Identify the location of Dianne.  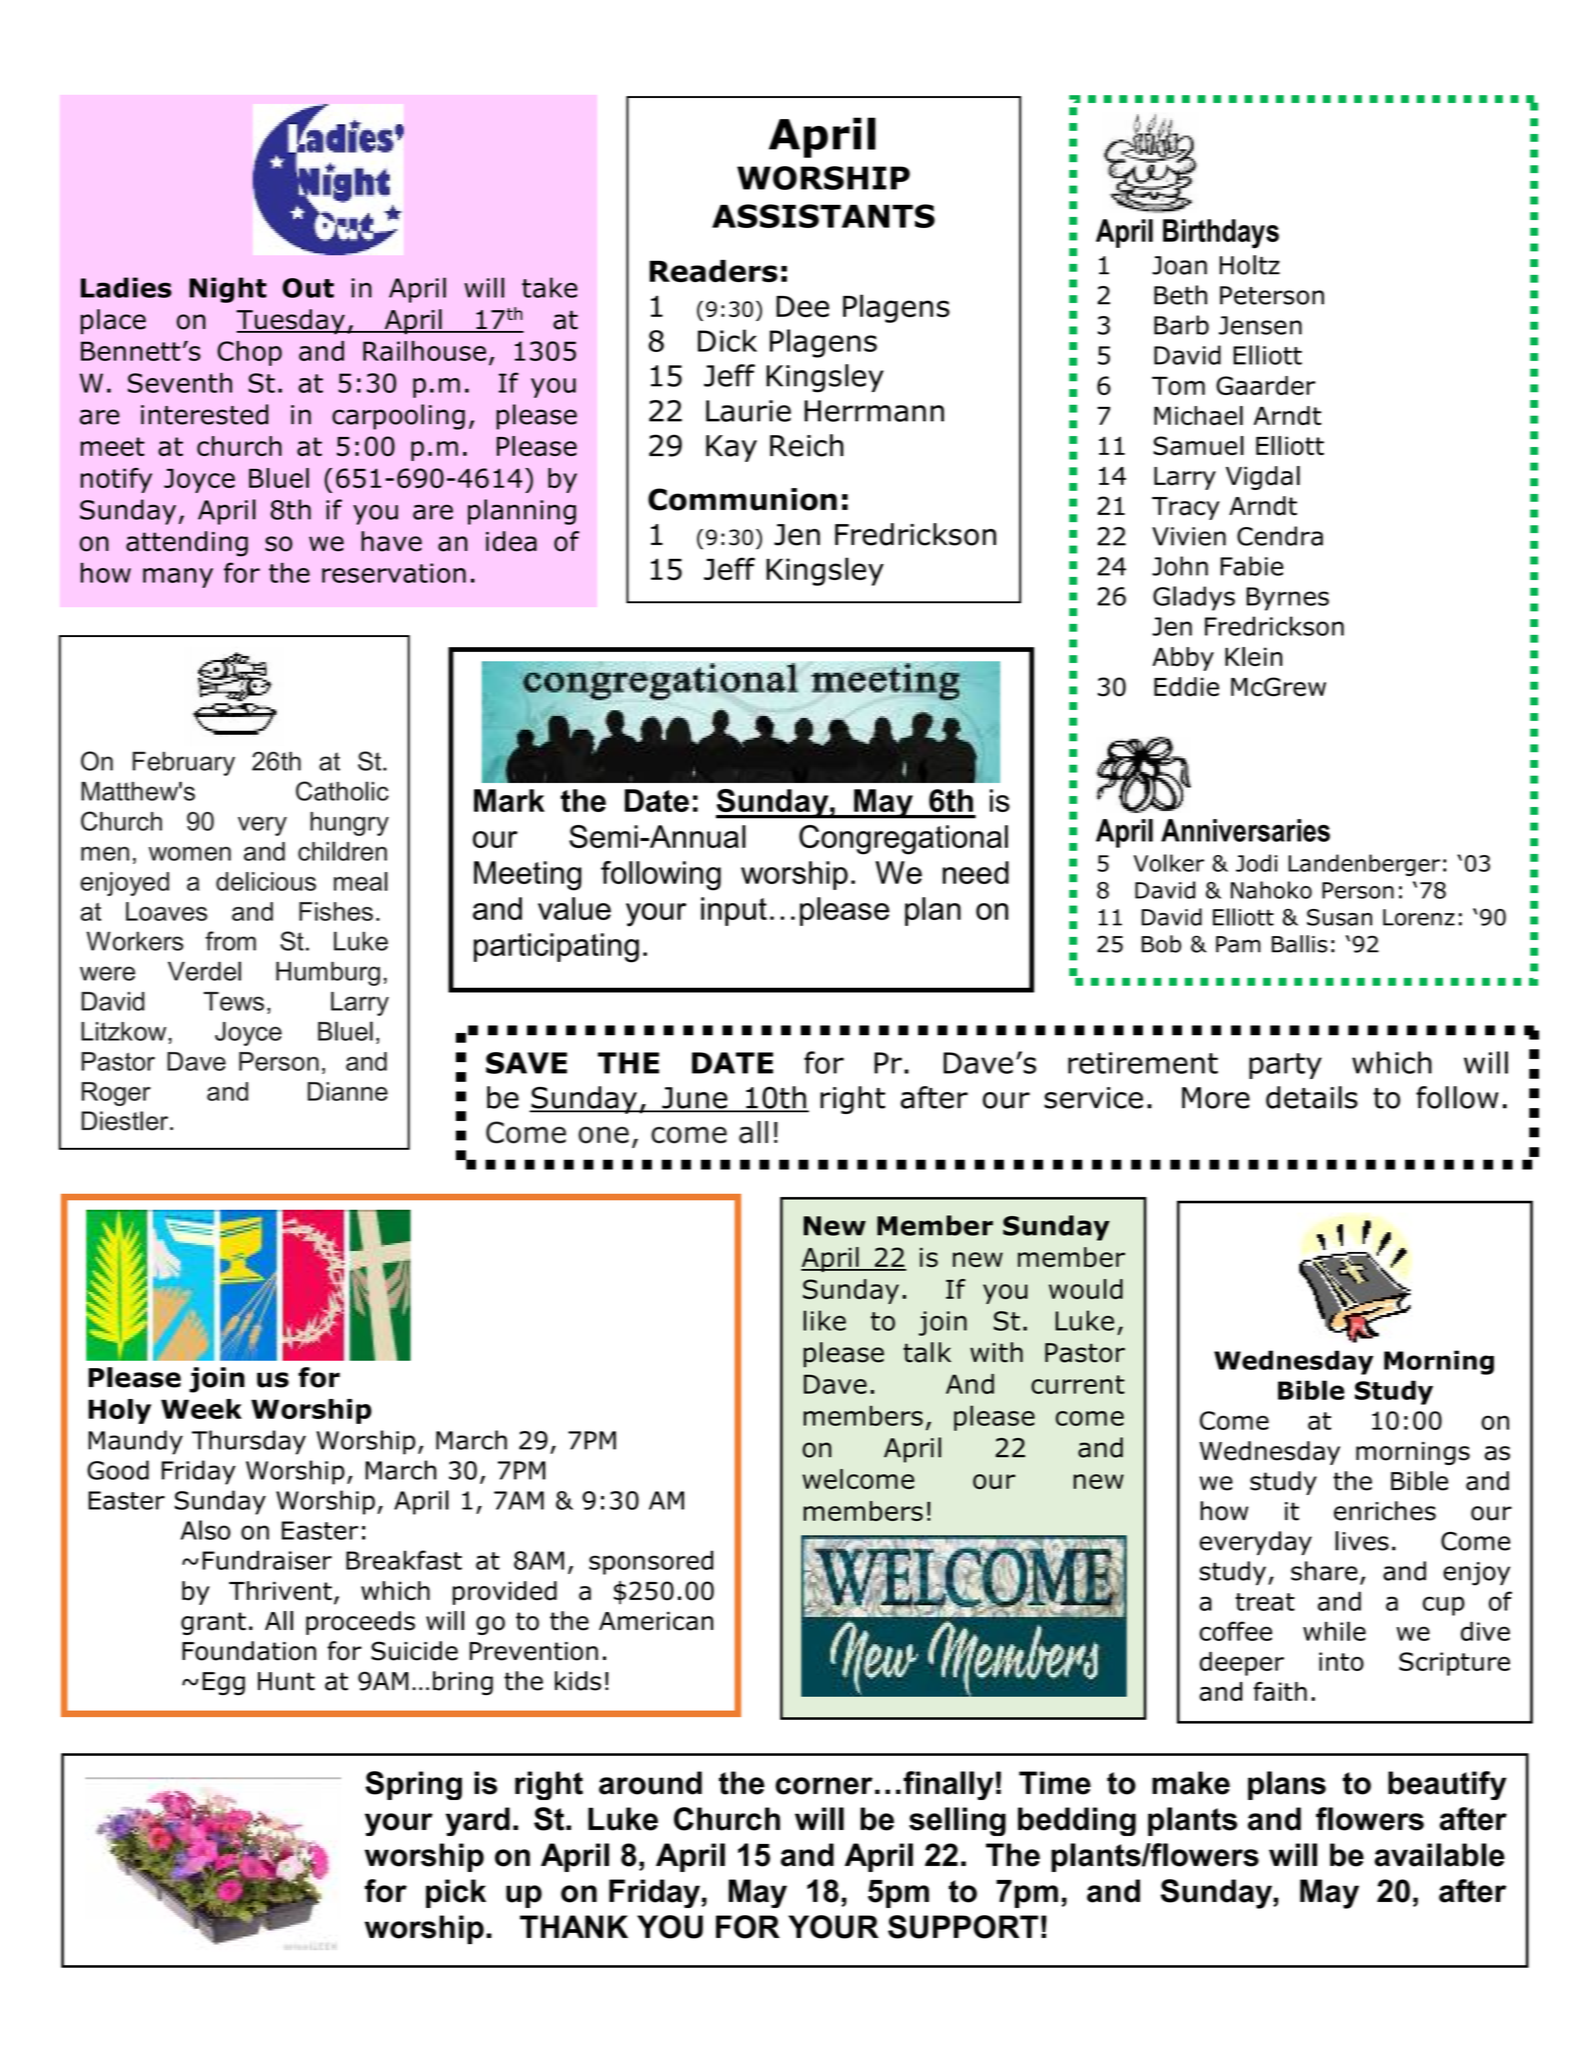
(348, 1091).
